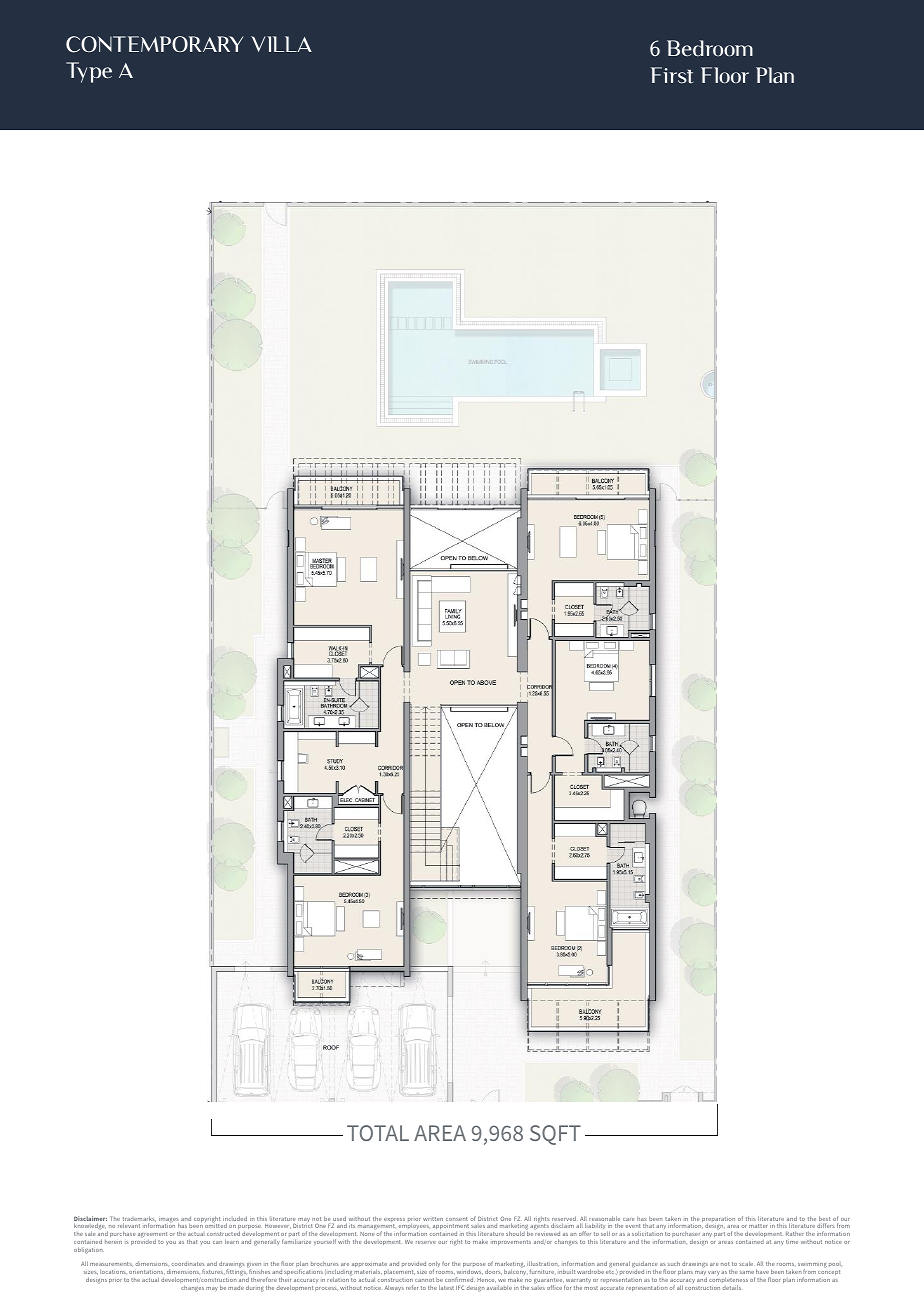  Describe the element at coordinates (758, 1226) in the image. I see `matter` at that location.
